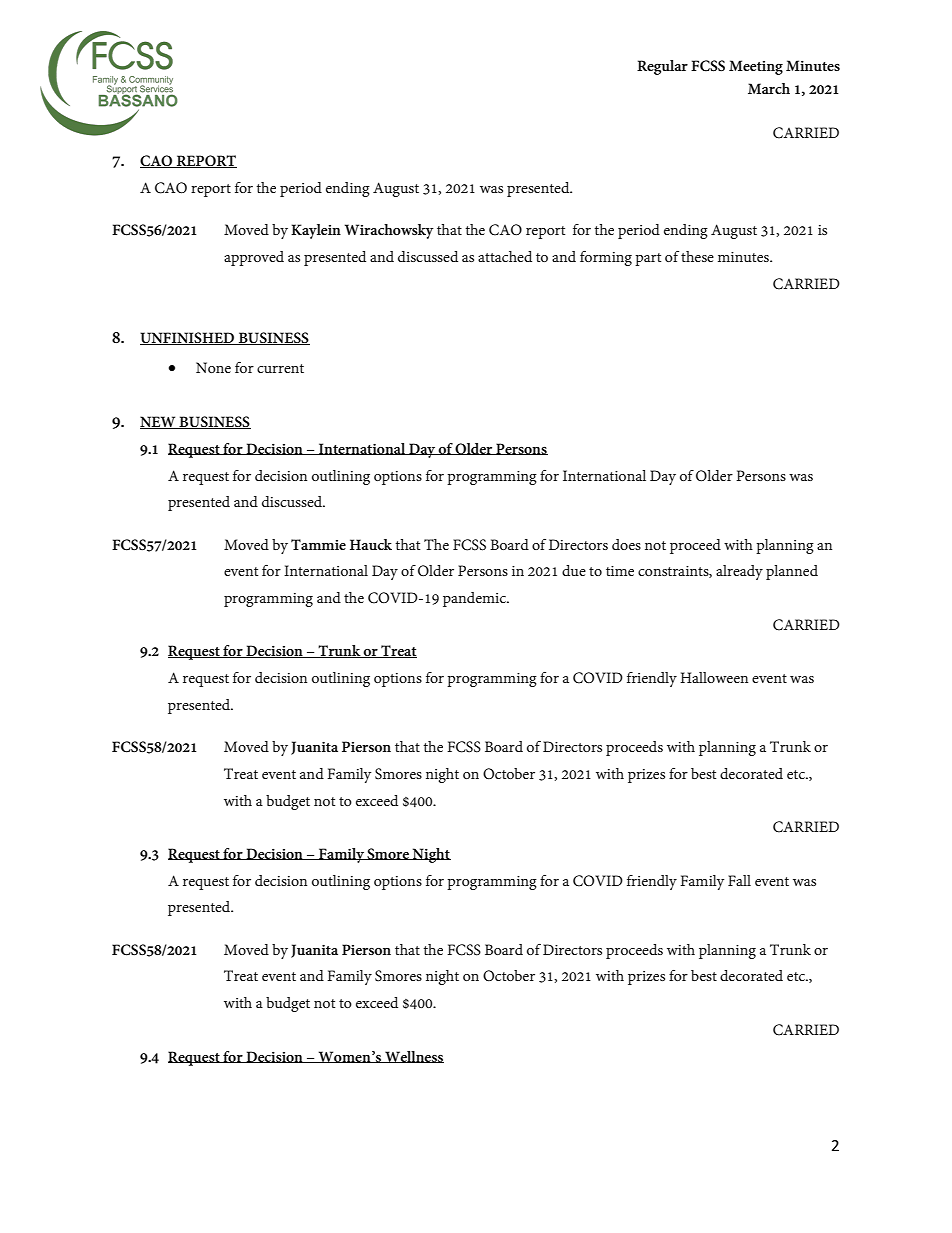 This screenshot has height=1233, width=952. I want to click on approved, so click(254, 258).
